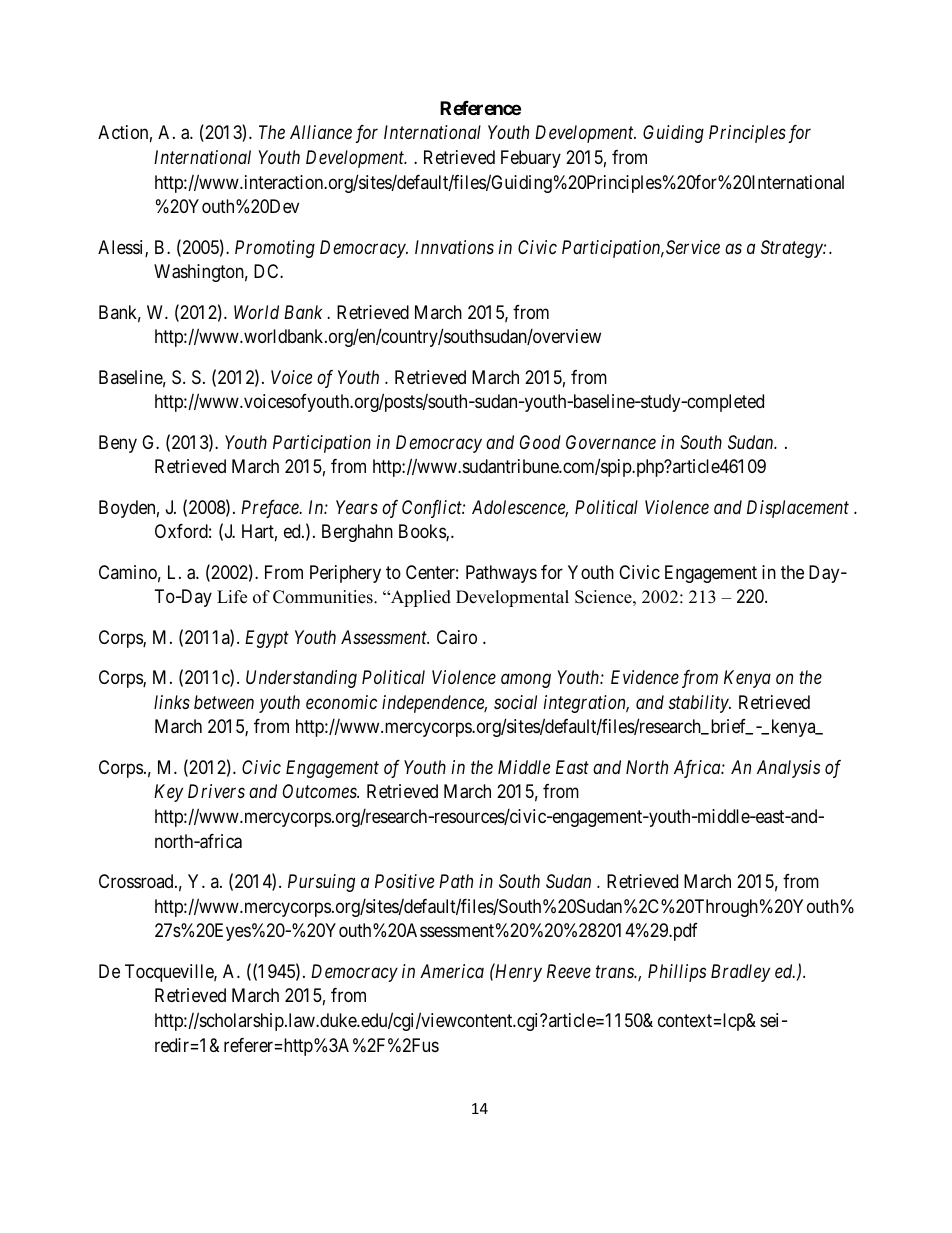  Describe the element at coordinates (611, 442) in the screenshot. I see `Governance` at that location.
